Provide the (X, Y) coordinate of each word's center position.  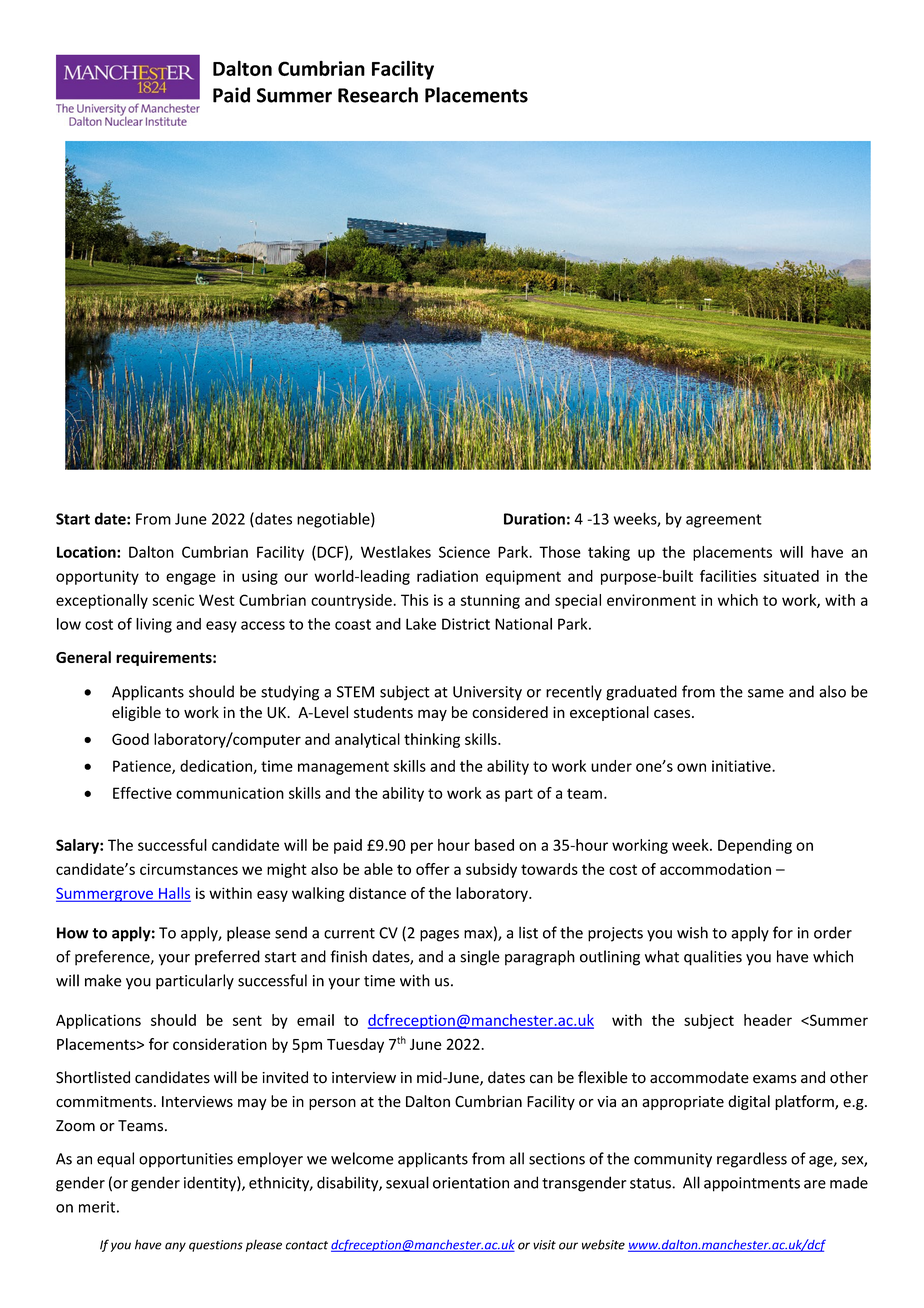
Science (464, 552)
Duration (534, 519)
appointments (752, 1184)
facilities (728, 576)
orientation (471, 1183)
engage (191, 579)
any (175, 1247)
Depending (755, 846)
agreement (724, 521)
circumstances (189, 869)
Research (378, 95)
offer (433, 869)
